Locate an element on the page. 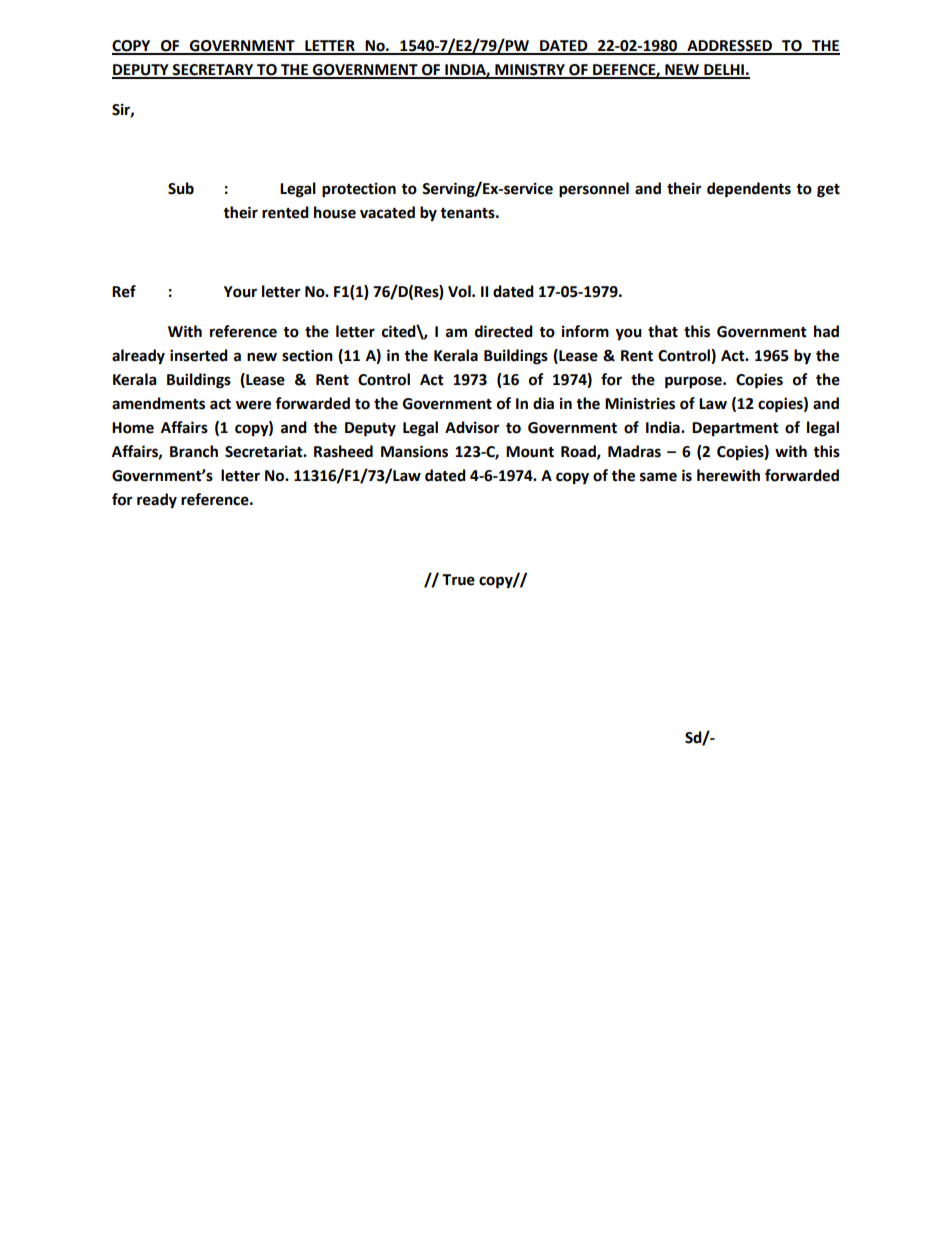 The width and height of the page is (952, 1233). MINISTRY is located at coordinates (530, 71).
